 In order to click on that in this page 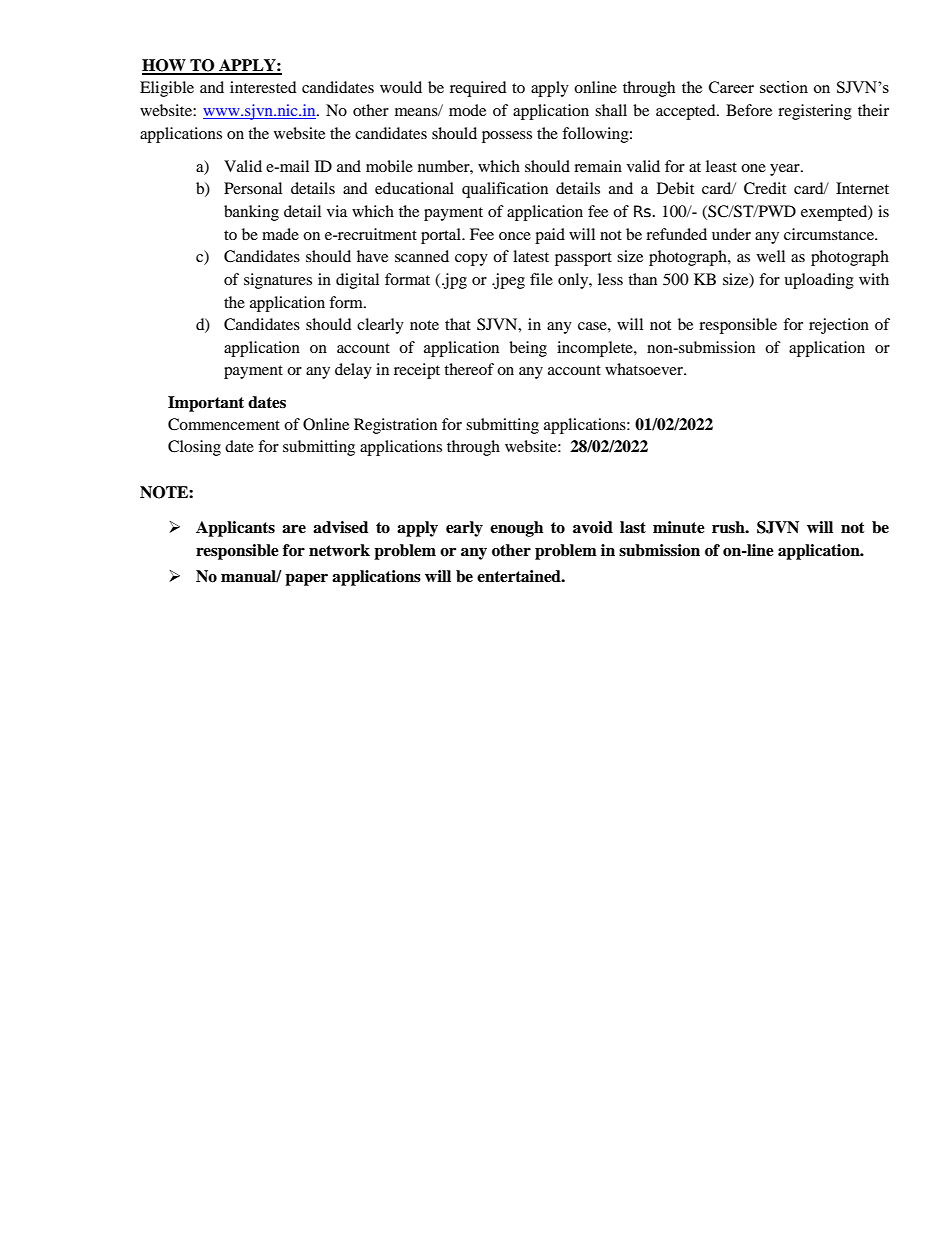, I will do `click(458, 324)`.
